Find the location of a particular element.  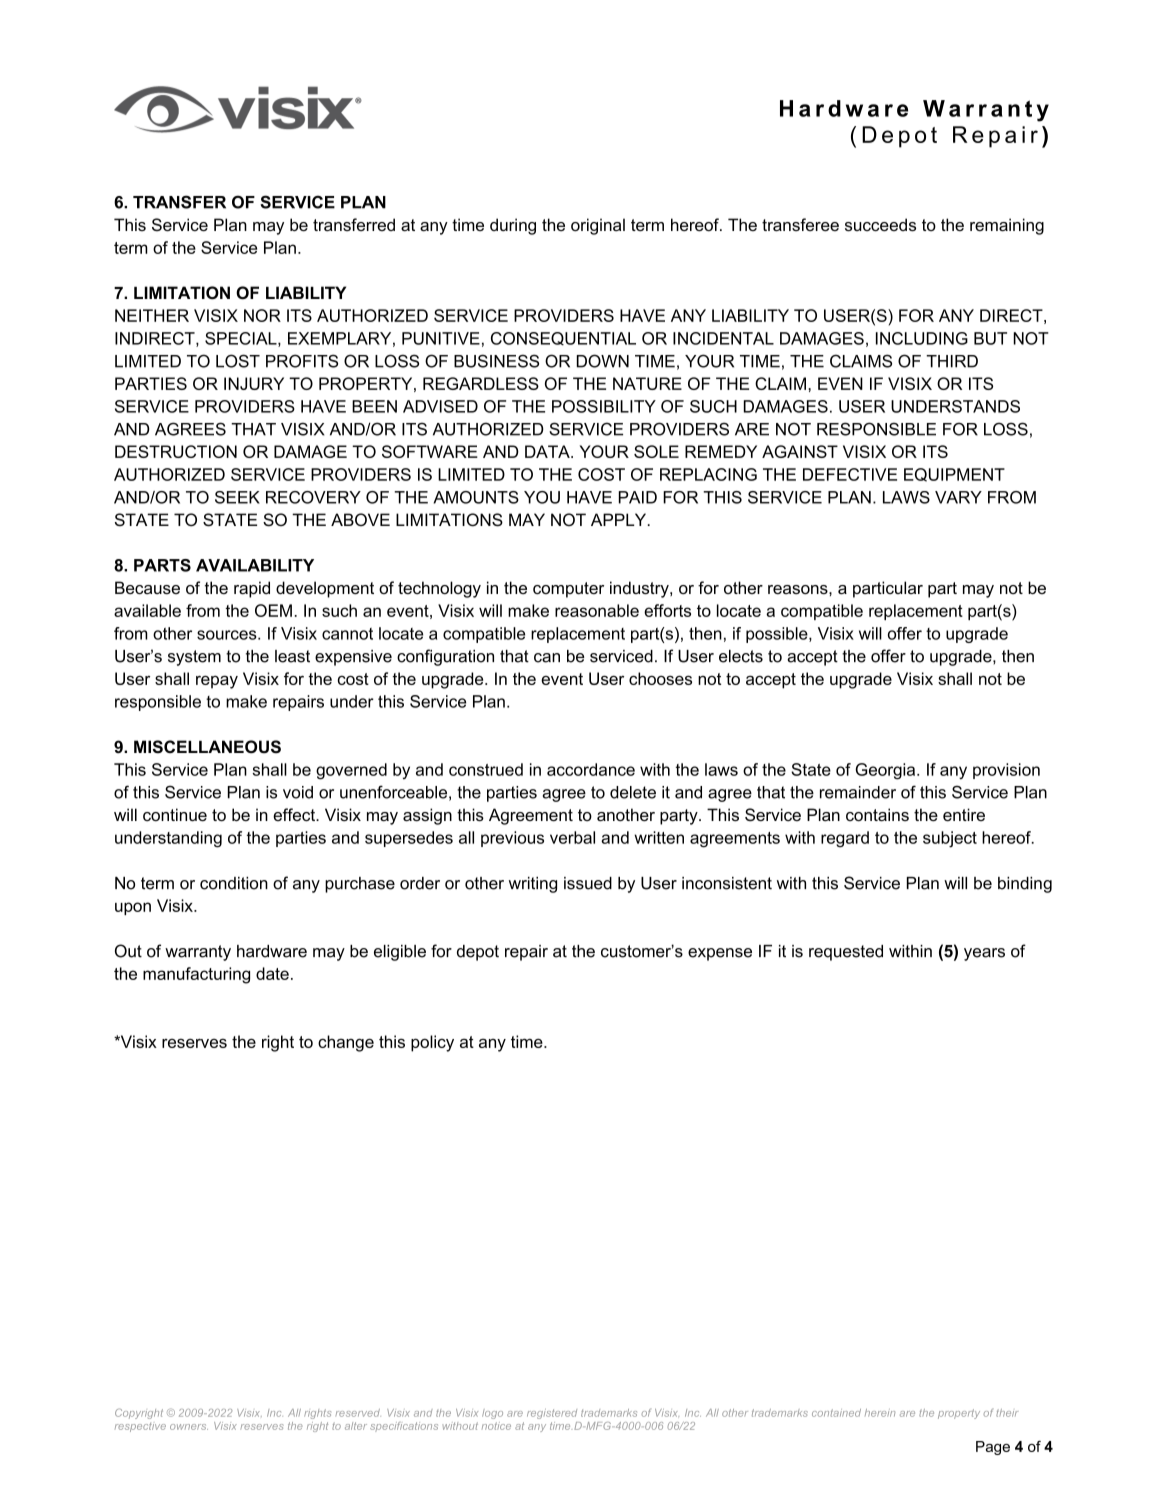

succeeds is located at coordinates (880, 224).
